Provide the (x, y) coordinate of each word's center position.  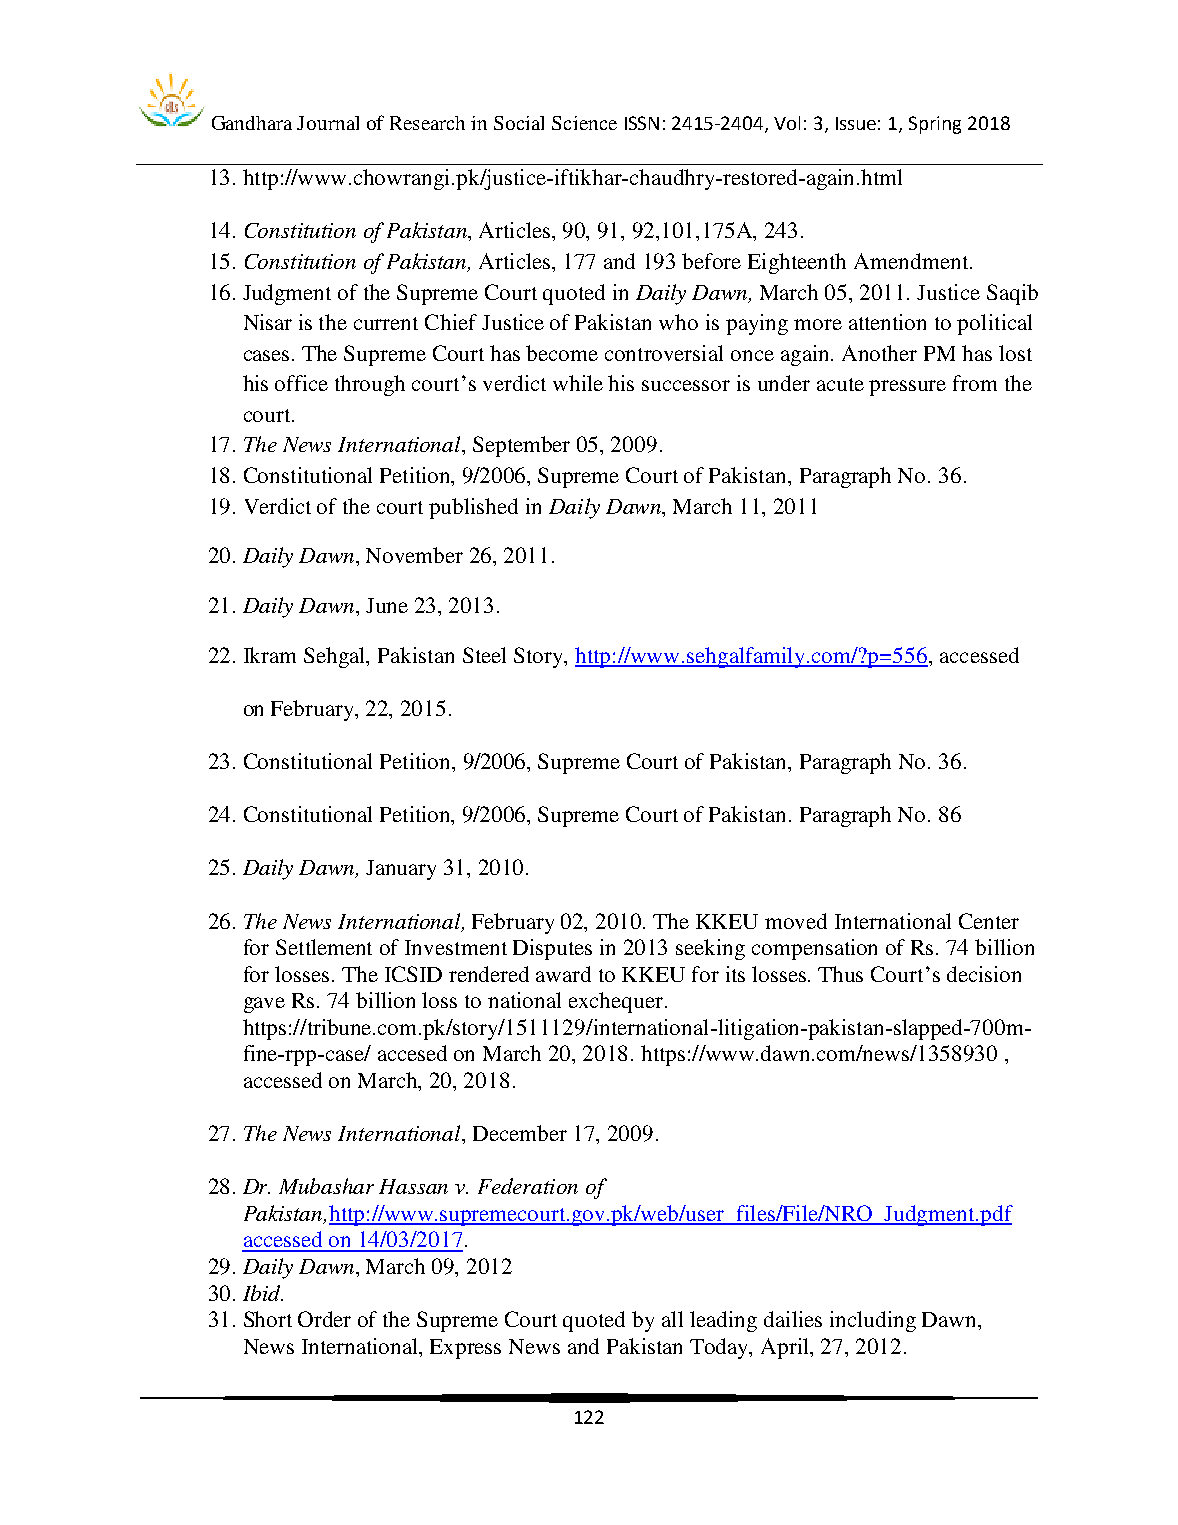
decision (984, 974)
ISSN (642, 123)
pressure (907, 388)
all (672, 1319)
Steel (484, 655)
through (370, 385)
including (873, 1321)
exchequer (617, 1002)
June (387, 605)
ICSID (413, 974)
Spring (935, 125)
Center (989, 921)
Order (324, 1319)
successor (686, 385)
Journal (328, 123)
